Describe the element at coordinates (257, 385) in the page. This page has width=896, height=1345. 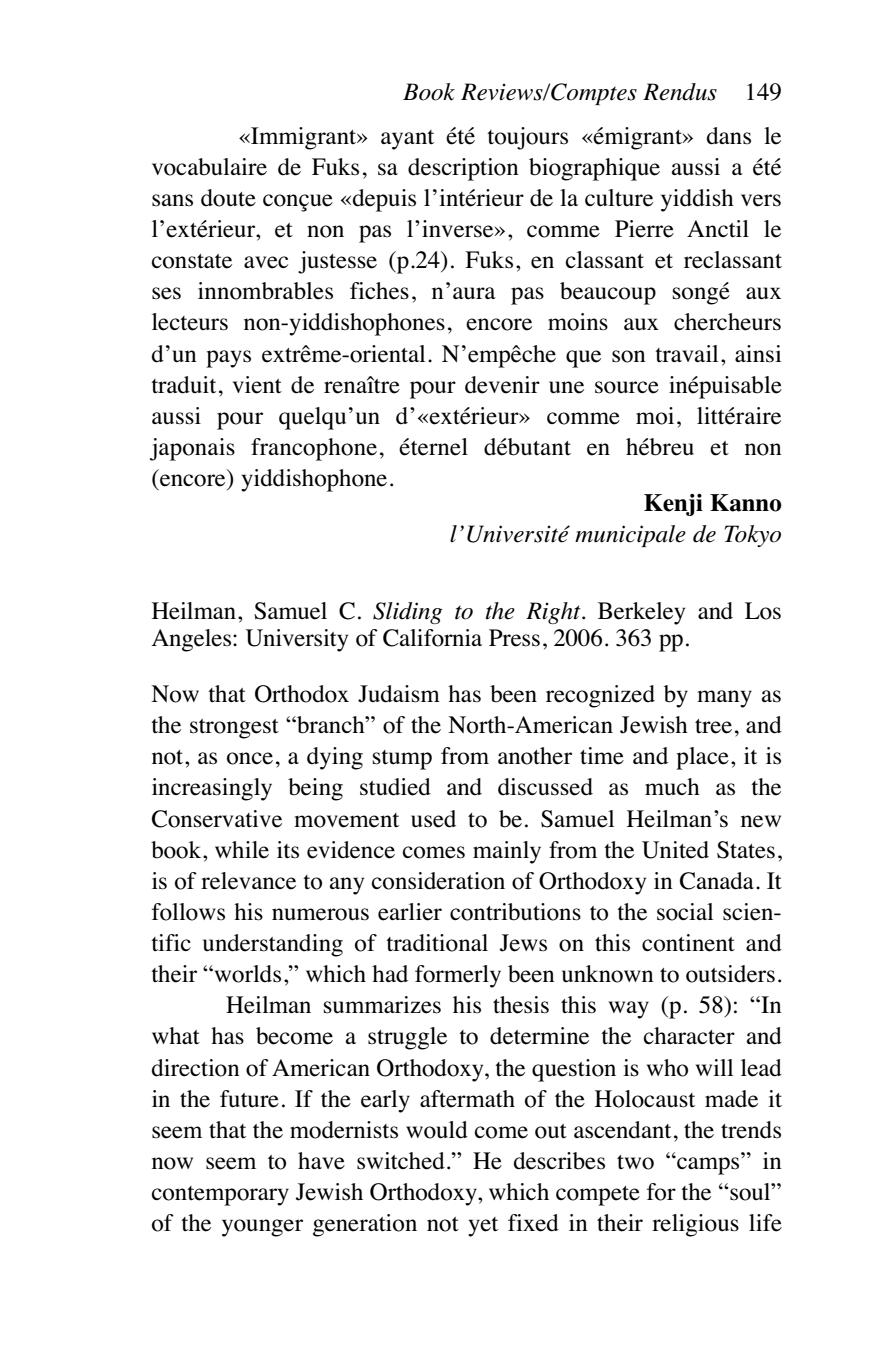
I see `vient` at that location.
